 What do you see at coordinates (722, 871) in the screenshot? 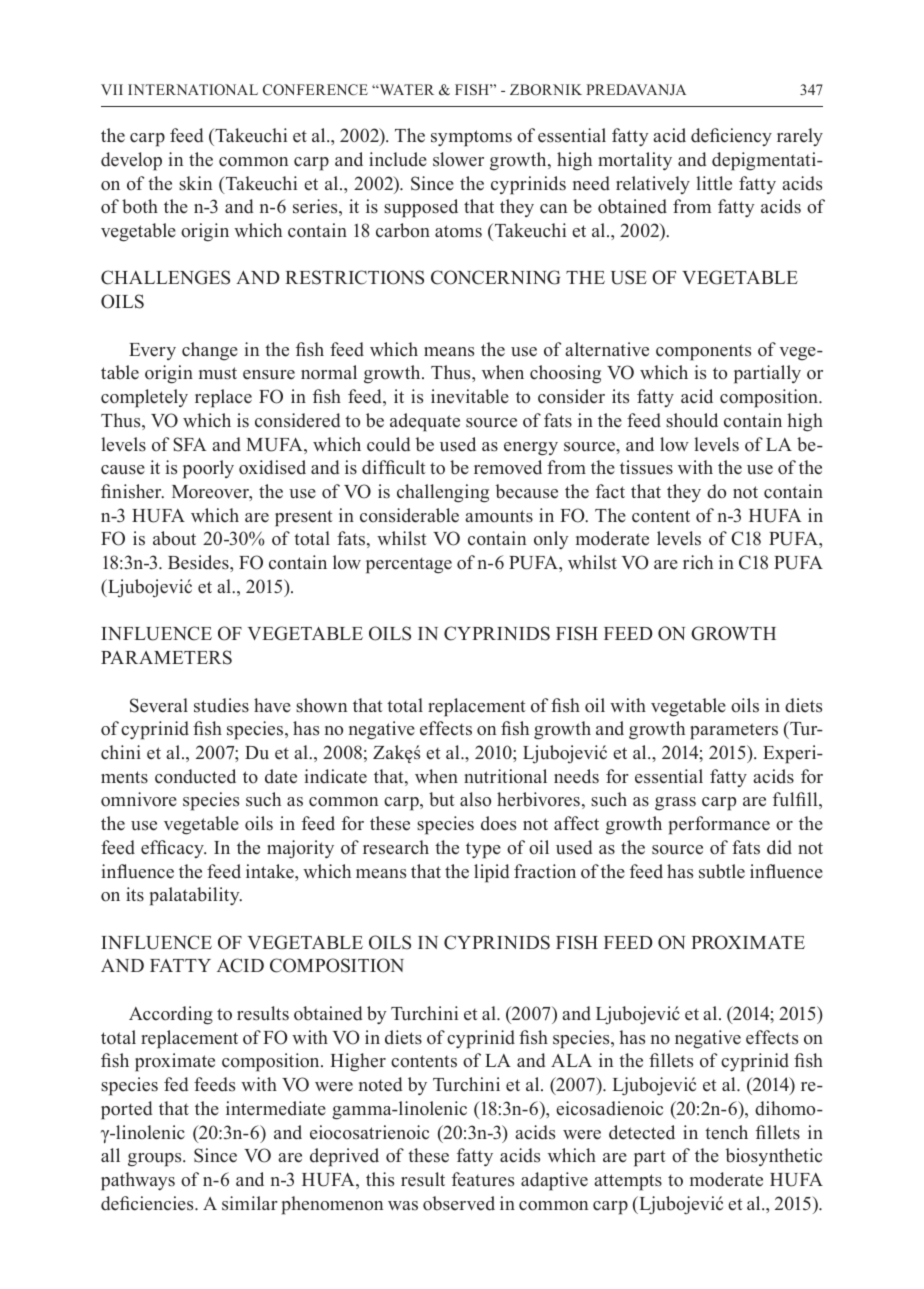
I see `subtle` at bounding box center [722, 871].
